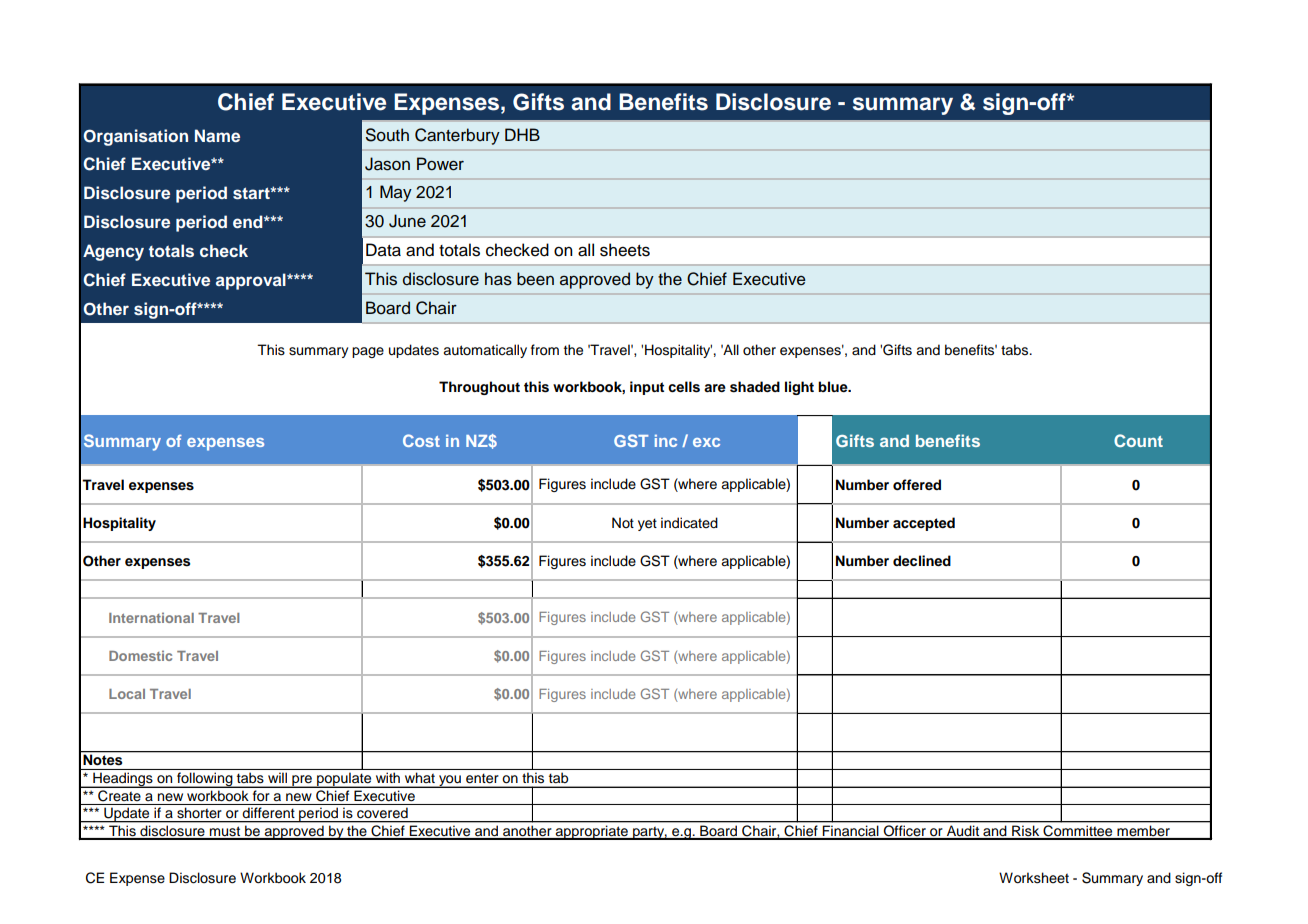 This image has width=1308, height=924. Describe the element at coordinates (127, 694) in the image. I see `Local` at that location.
